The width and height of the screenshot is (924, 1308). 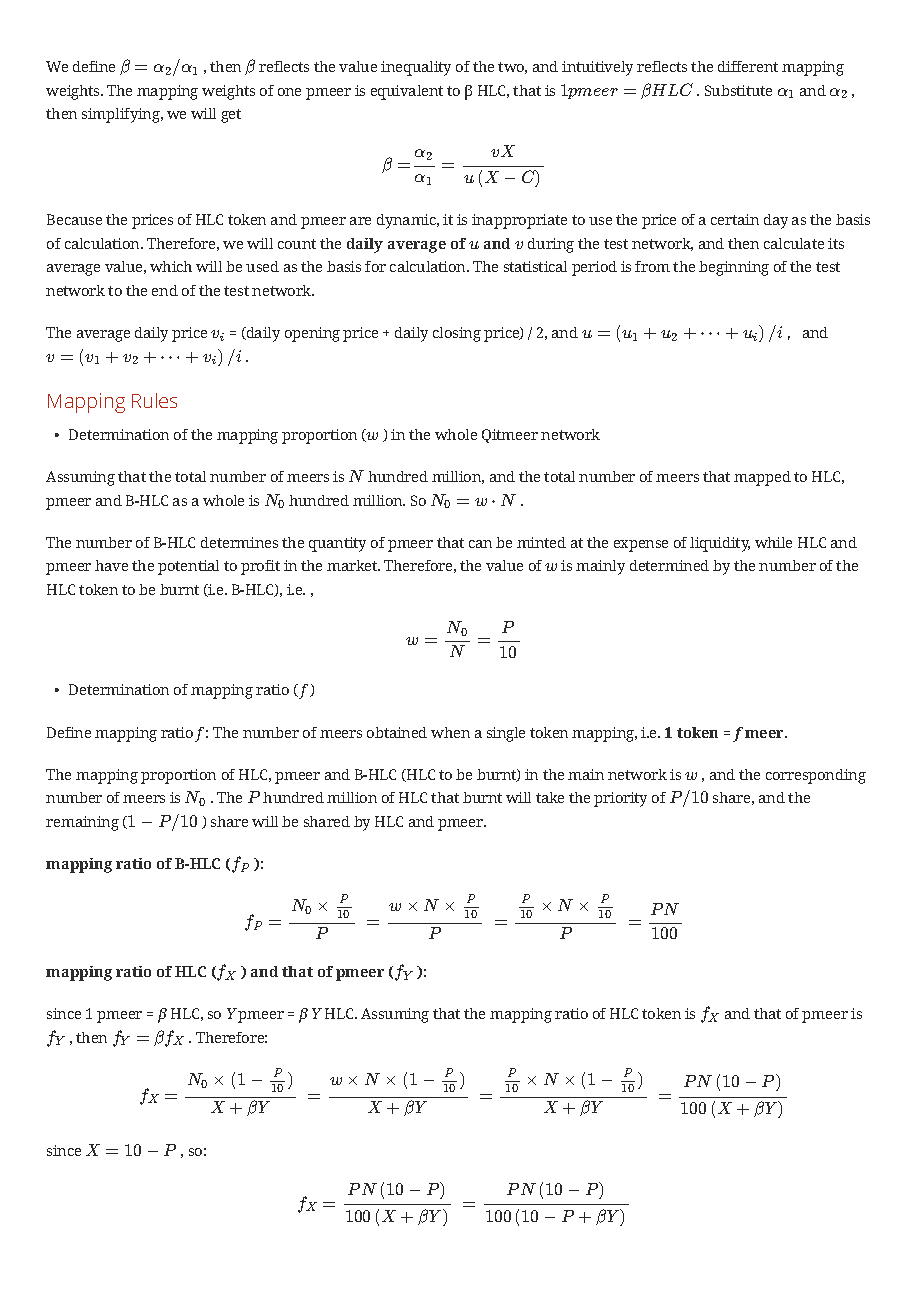 I want to click on which, so click(x=171, y=266).
